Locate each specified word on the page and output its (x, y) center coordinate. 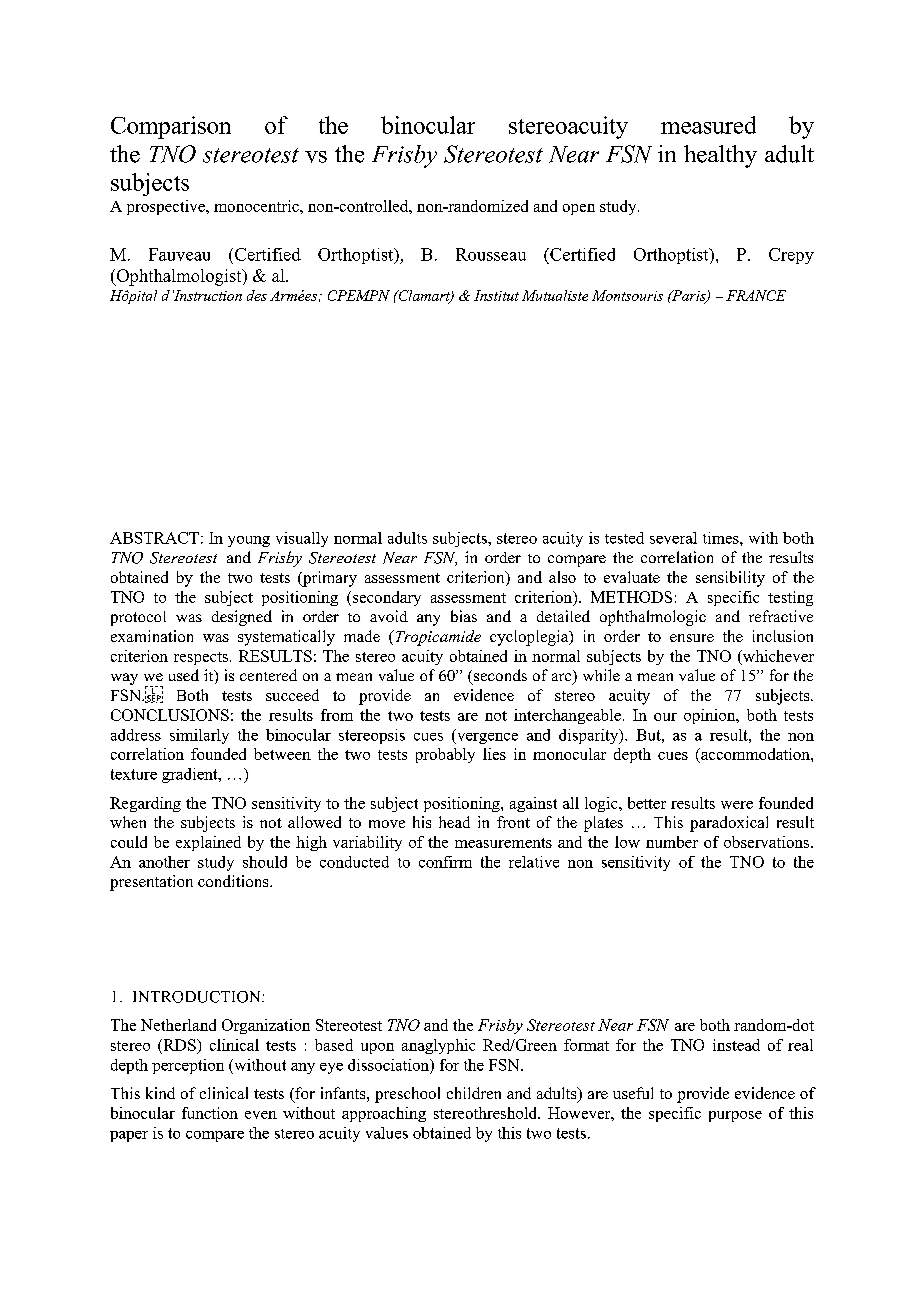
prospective (167, 207)
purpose (735, 1116)
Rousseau (491, 254)
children (474, 1093)
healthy (720, 156)
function (210, 1113)
